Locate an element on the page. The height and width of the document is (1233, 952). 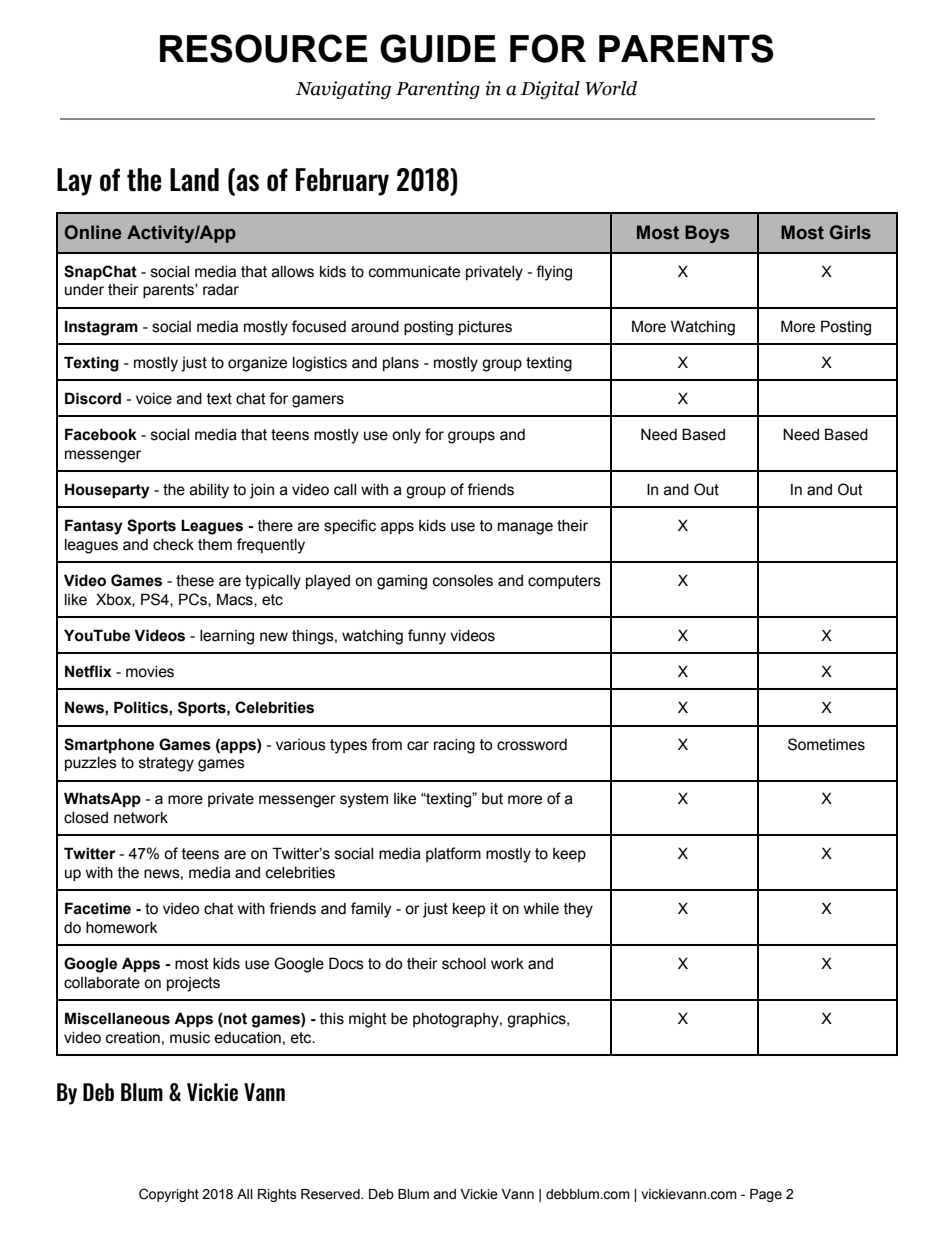
World is located at coordinates (611, 88).
